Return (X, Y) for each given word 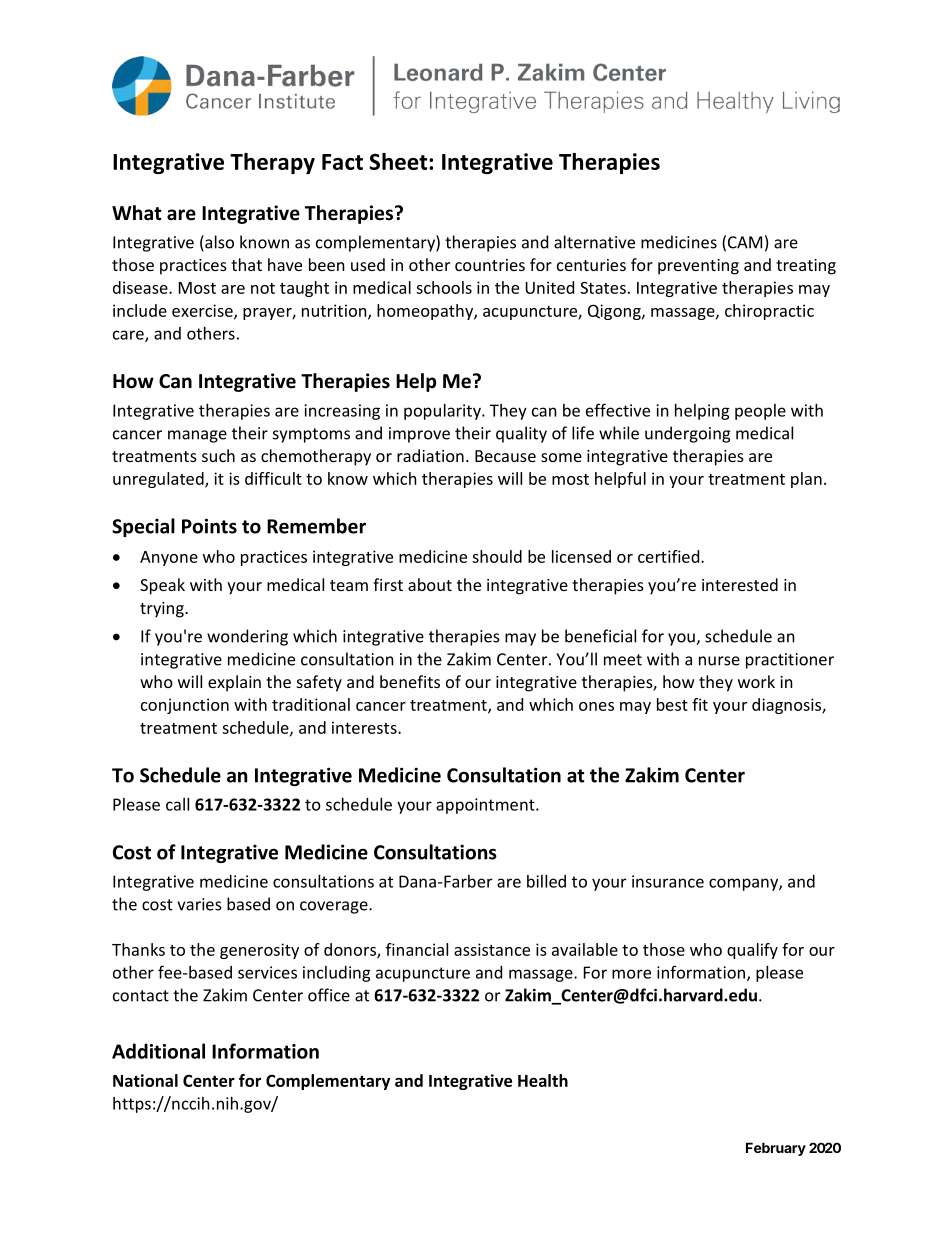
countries (490, 265)
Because (505, 456)
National (145, 1080)
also (218, 243)
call (177, 804)
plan (806, 480)
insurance (668, 881)
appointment (486, 806)
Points (209, 526)
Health (543, 1080)
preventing (698, 267)
